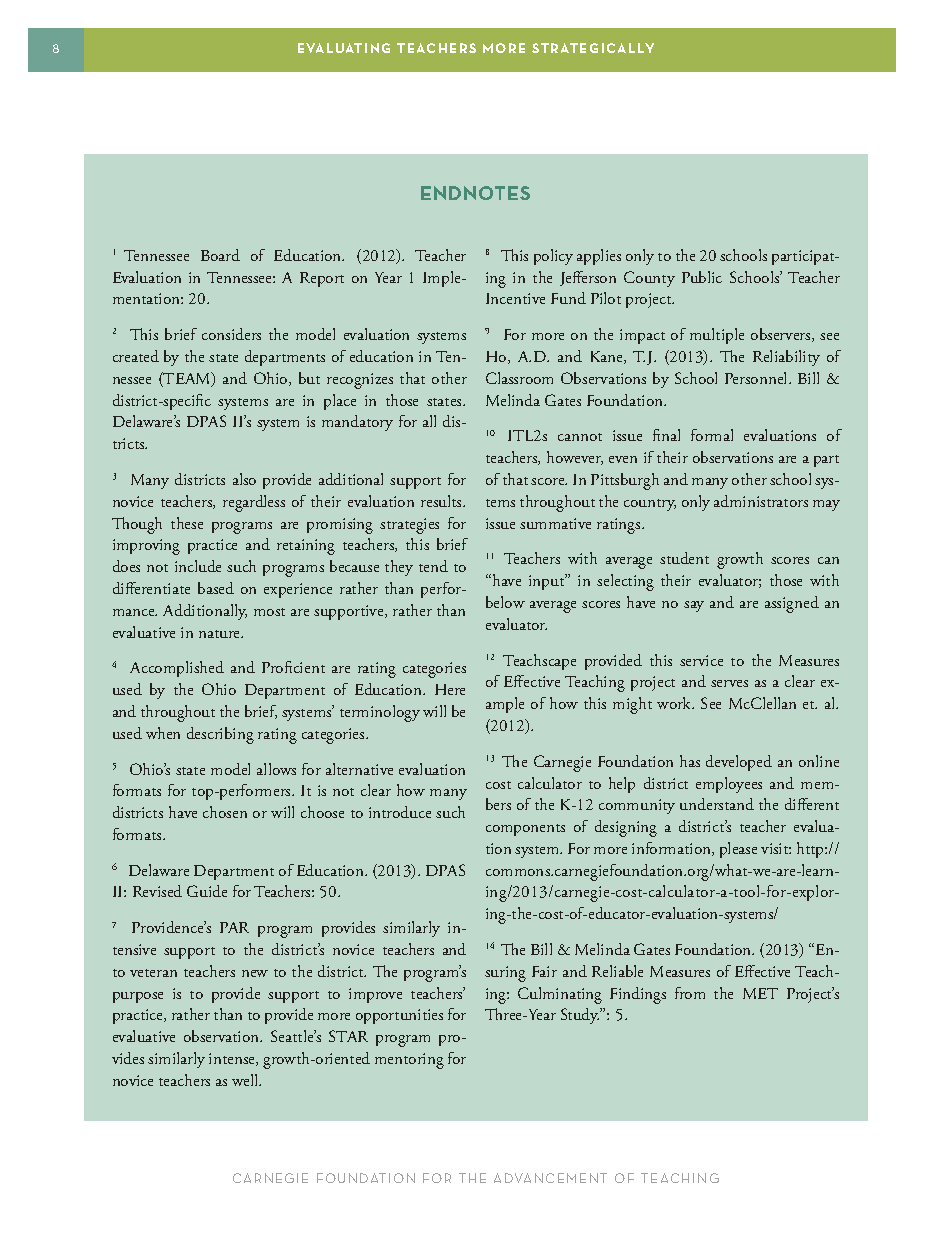 This screenshot has height=1233, width=952. What do you see at coordinates (702, 277) in the screenshot?
I see `Public` at bounding box center [702, 277].
